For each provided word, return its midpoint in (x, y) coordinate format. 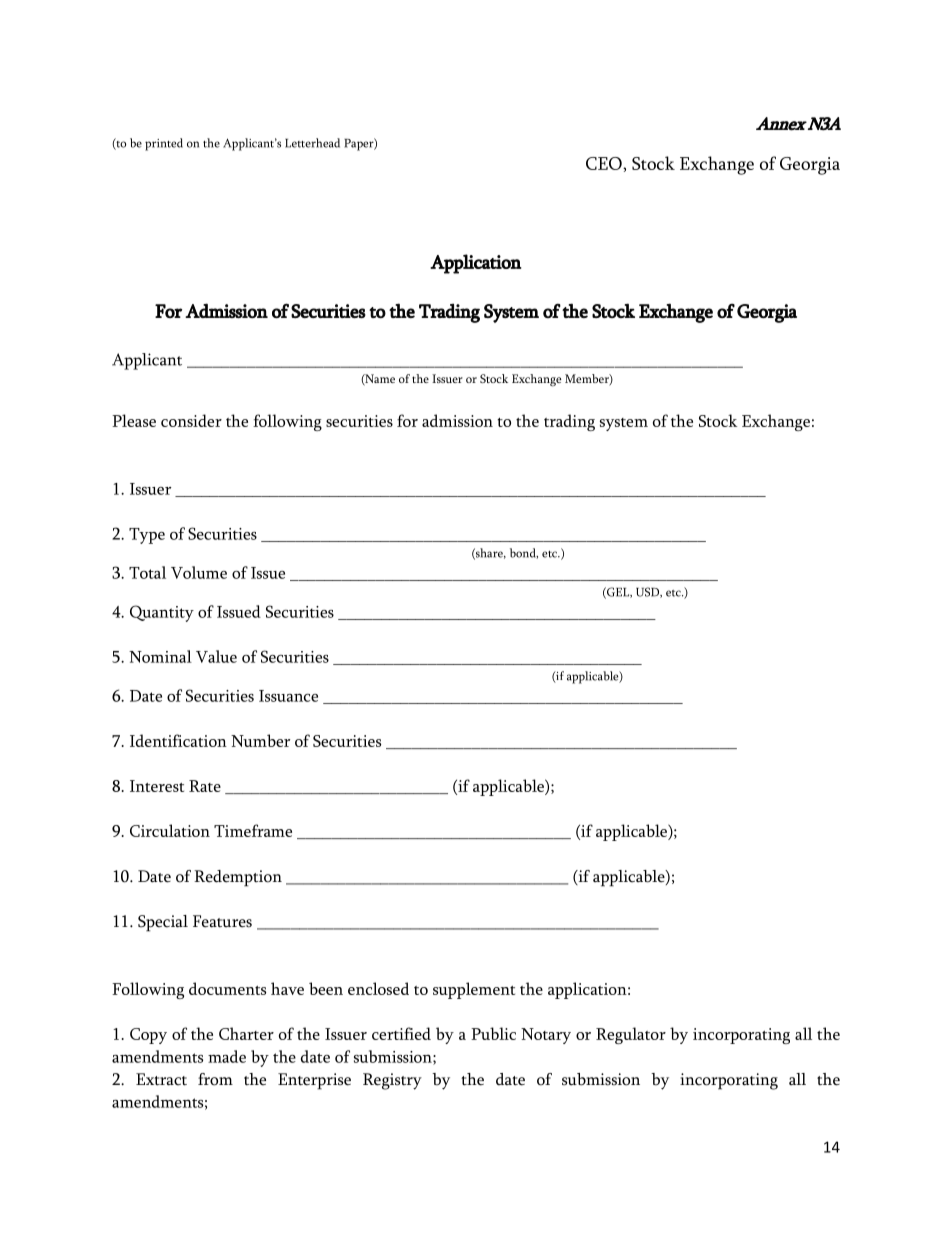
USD (648, 592)
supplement (474, 990)
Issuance (288, 696)
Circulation (170, 830)
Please (134, 420)
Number (260, 740)
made (227, 1056)
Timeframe (253, 830)
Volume (199, 572)
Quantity (162, 613)
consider (191, 420)
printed (164, 144)
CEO (605, 163)
